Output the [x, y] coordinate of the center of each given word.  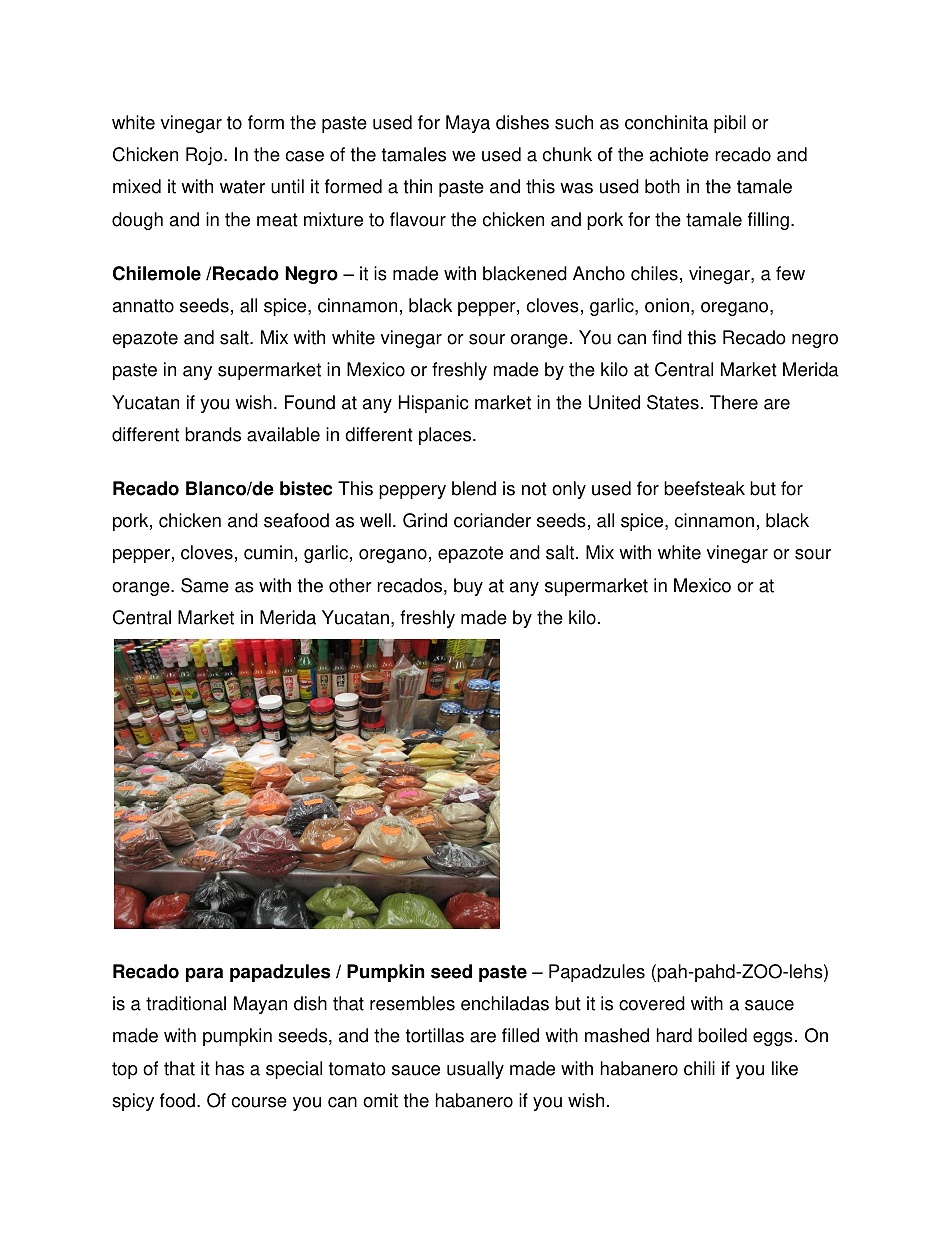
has [230, 1068]
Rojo [205, 156]
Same [205, 585]
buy [468, 587]
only [569, 490]
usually [475, 1070]
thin [418, 186]
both [662, 186]
